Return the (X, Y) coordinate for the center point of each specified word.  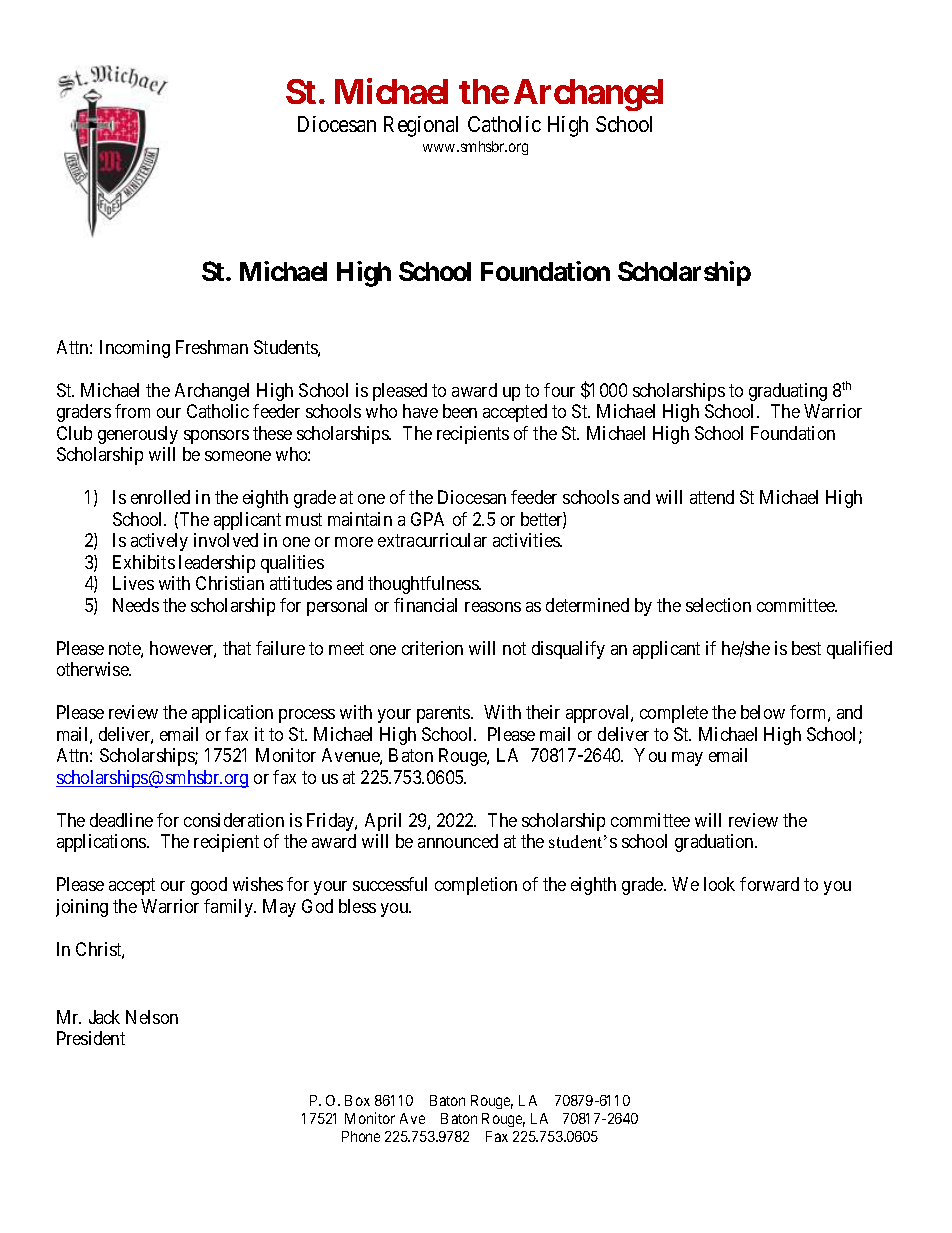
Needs (136, 605)
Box (357, 1100)
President (91, 1038)
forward (769, 884)
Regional (421, 126)
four (559, 390)
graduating (788, 392)
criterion (432, 648)
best (806, 648)
